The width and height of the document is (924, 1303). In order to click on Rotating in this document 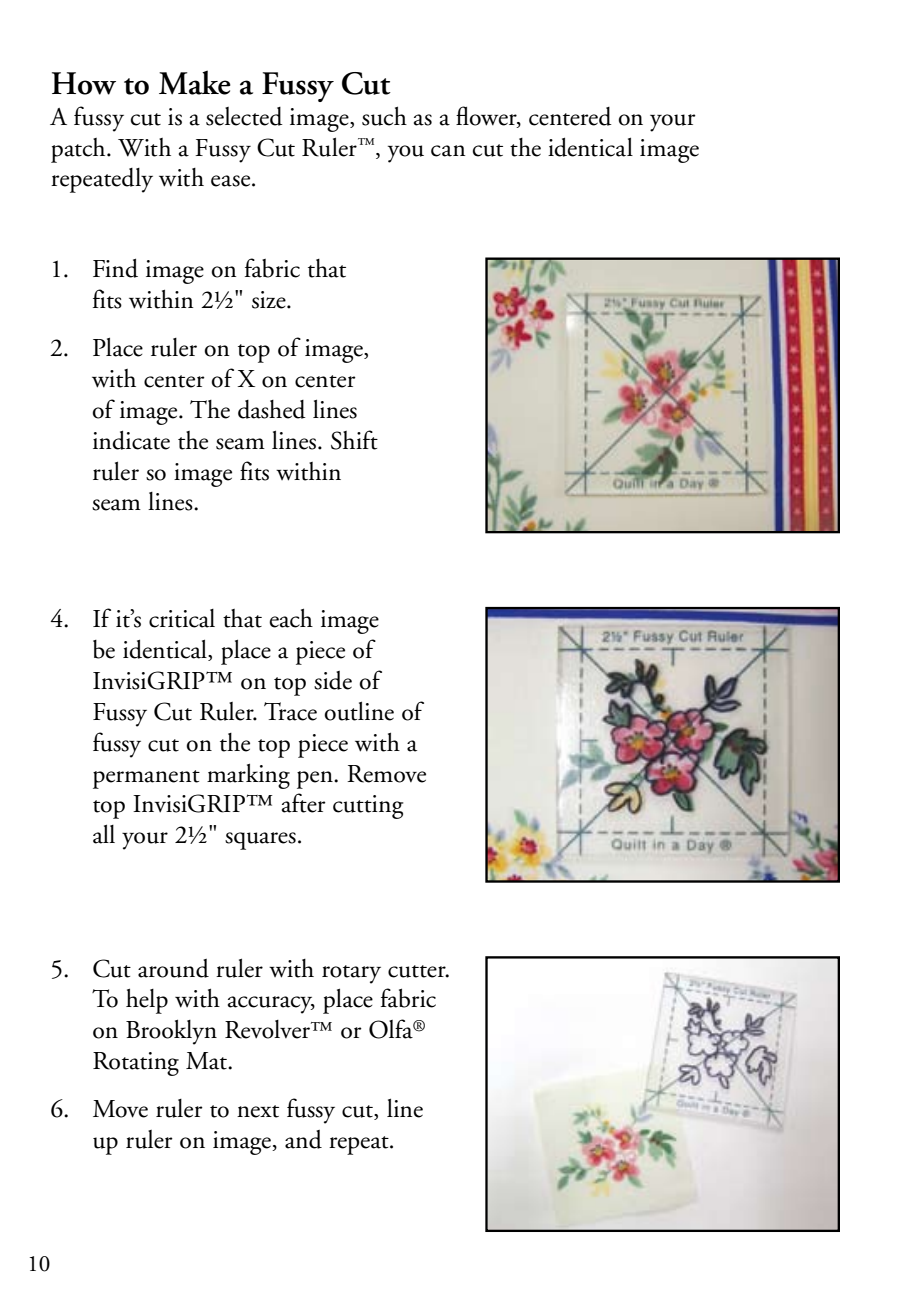, I will do `click(136, 1064)`.
